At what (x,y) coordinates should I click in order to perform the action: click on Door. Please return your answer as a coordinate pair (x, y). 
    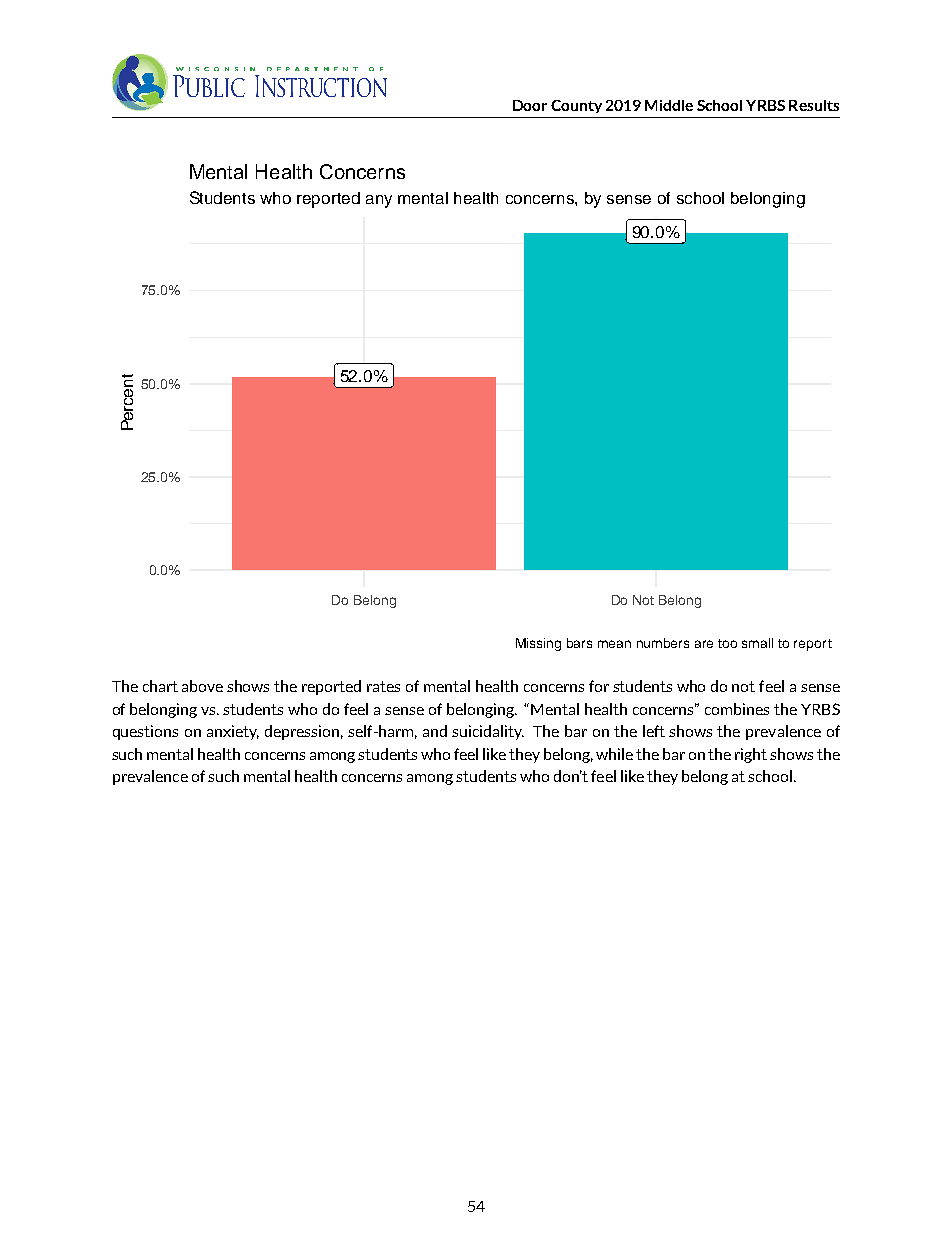
    Looking at the image, I should click on (530, 105).
